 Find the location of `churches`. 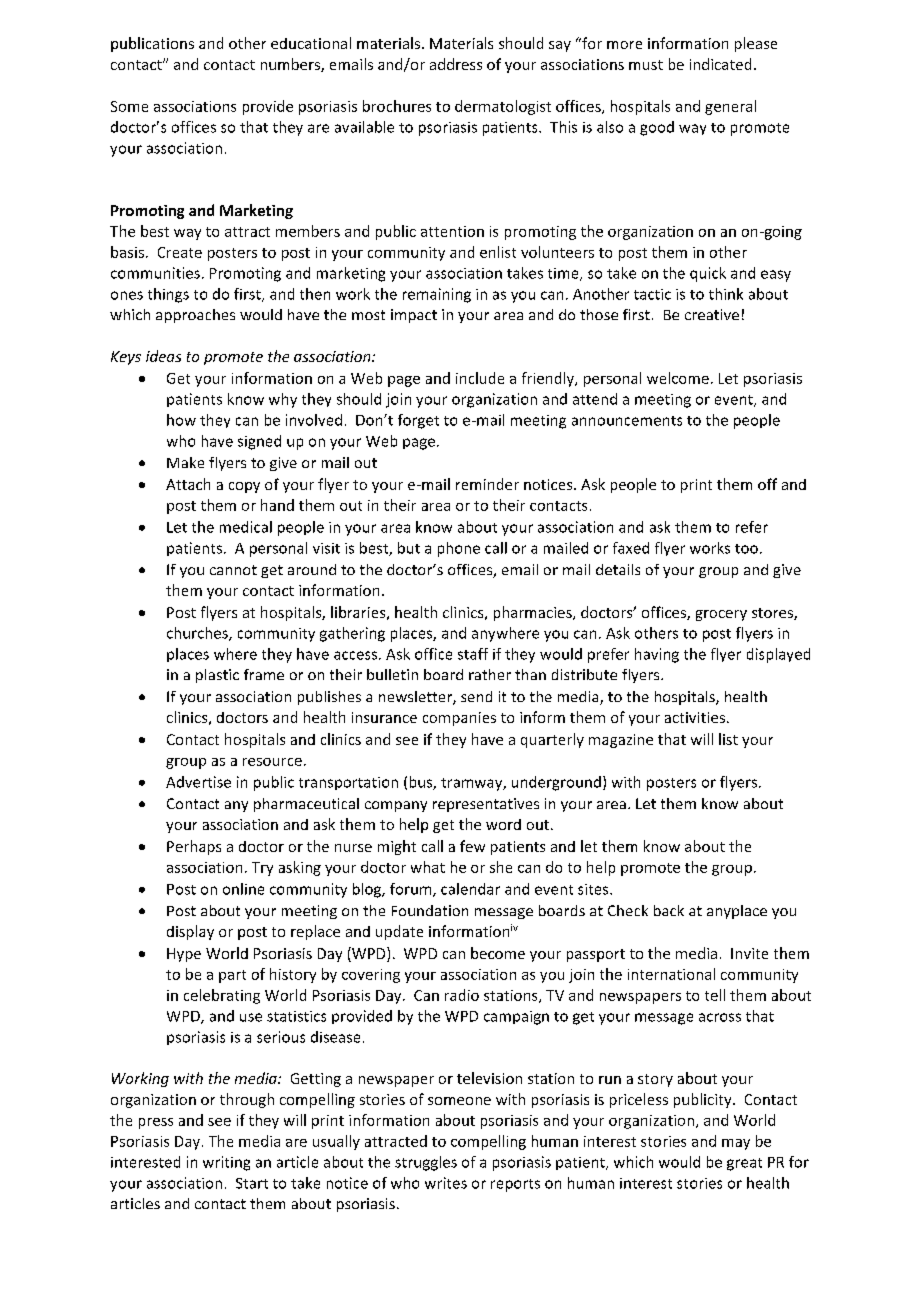

churches is located at coordinates (198, 634).
